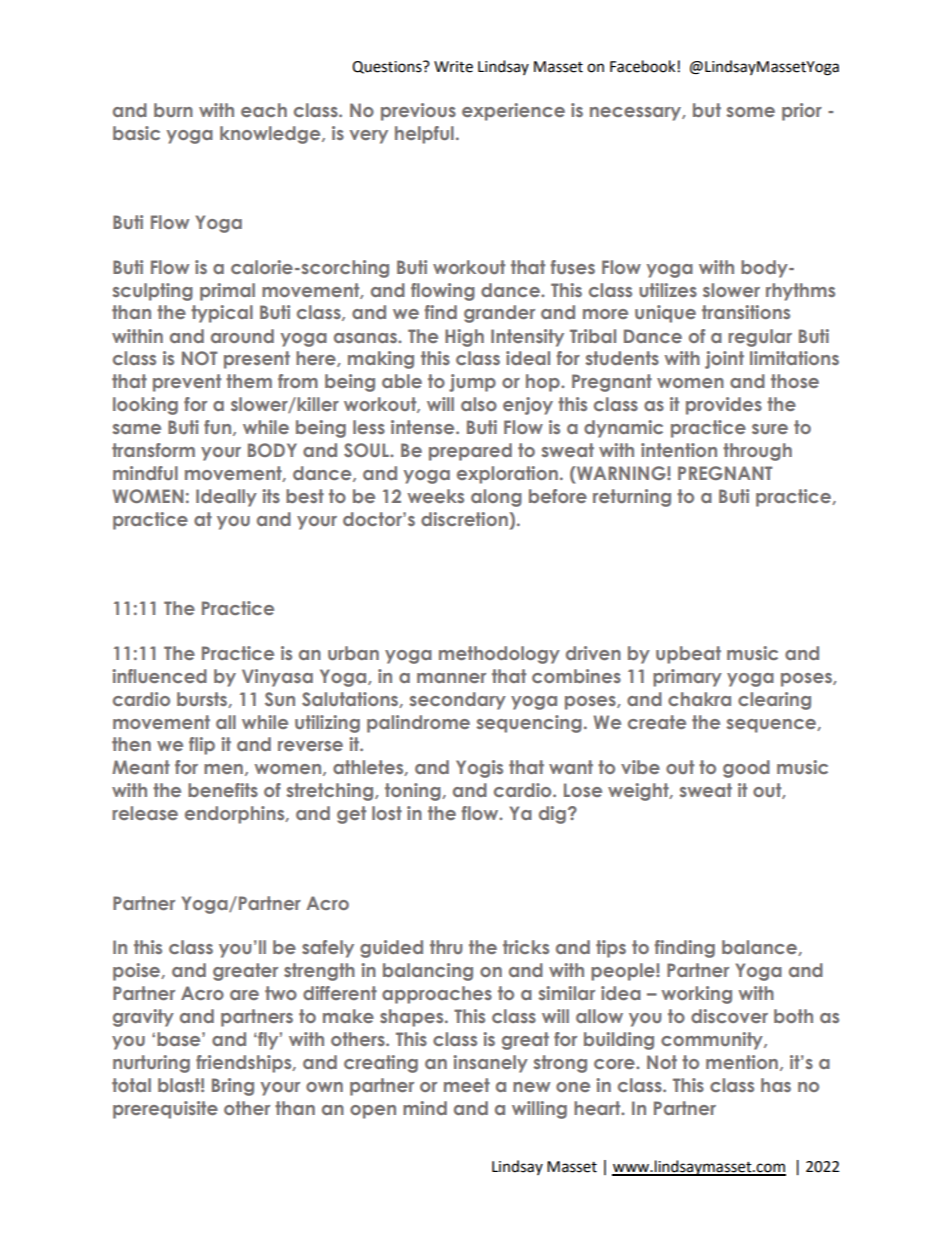 The width and height of the document is (952, 1233). Describe the element at coordinates (713, 1041) in the document. I see `community` at that location.
